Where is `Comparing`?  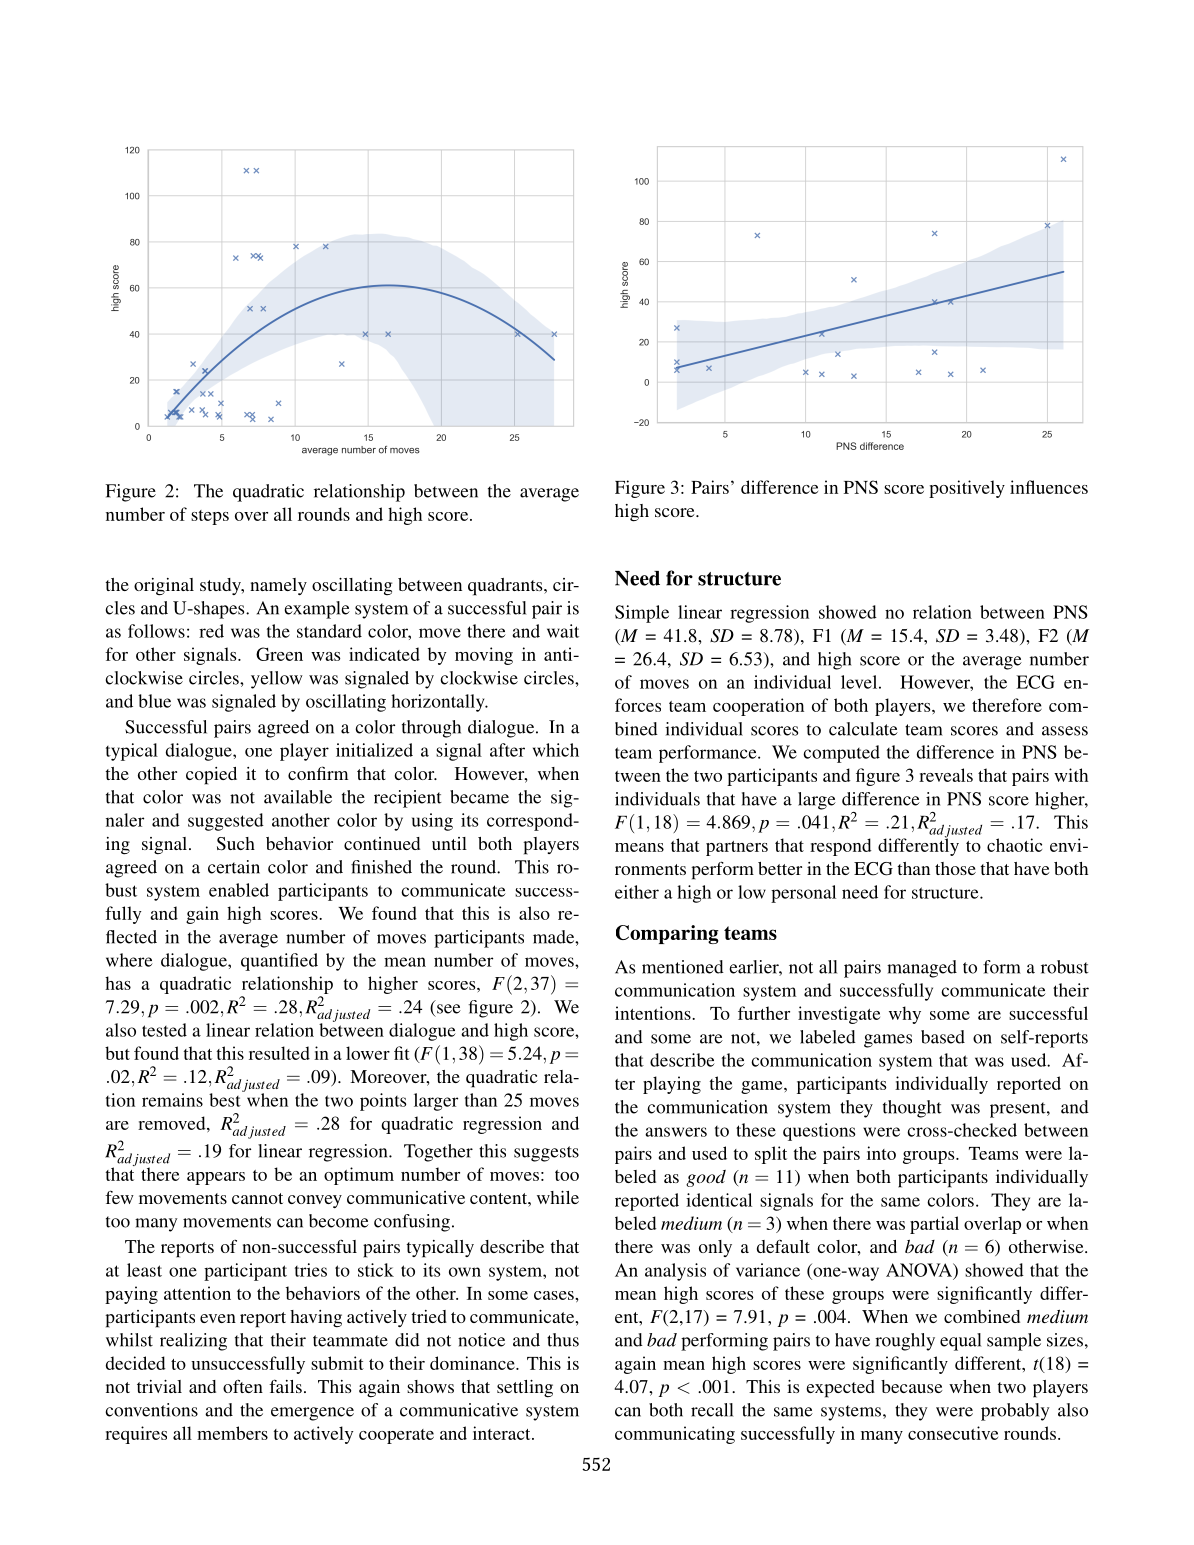
Comparing is located at coordinates (667, 934).
